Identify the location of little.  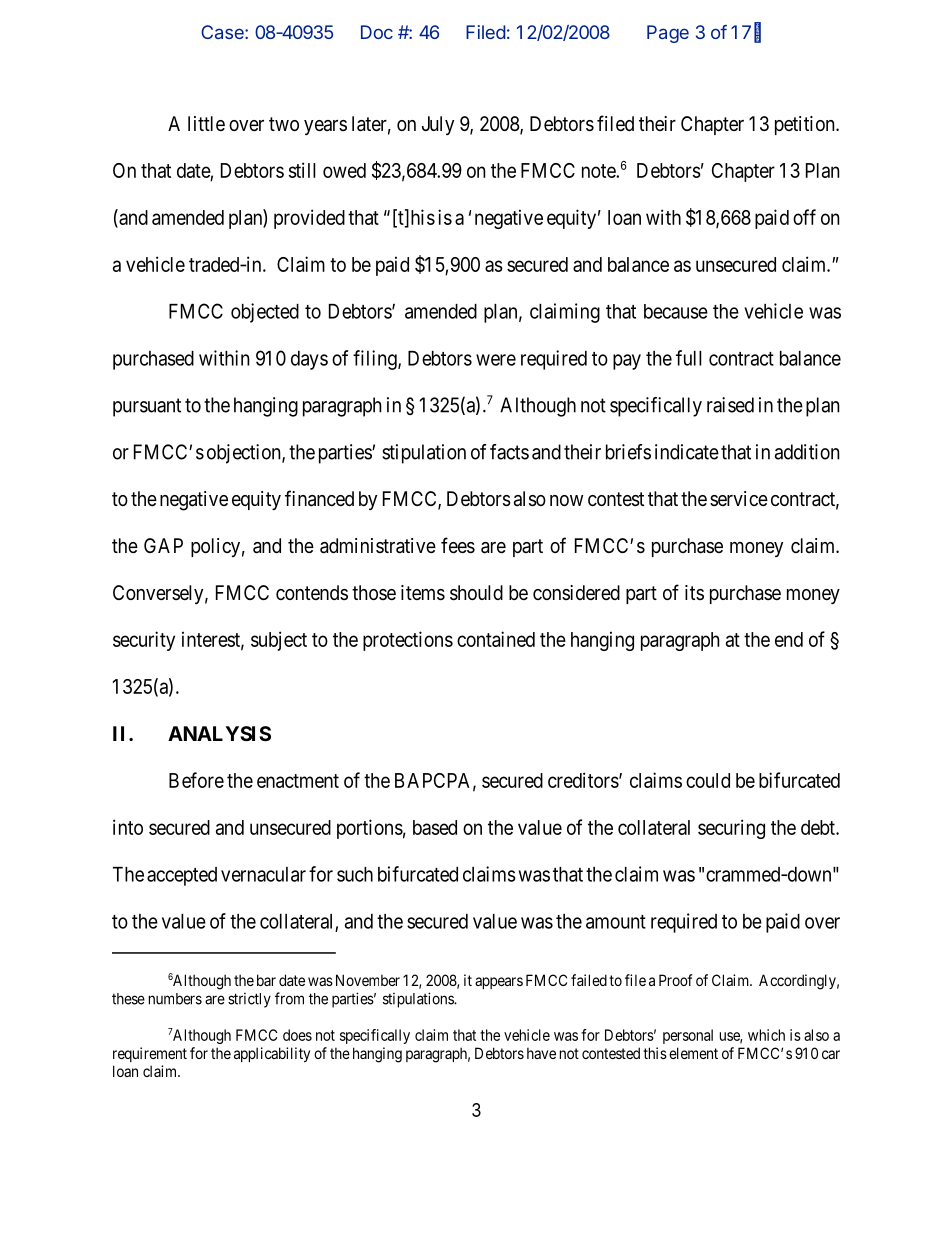
(206, 123).
